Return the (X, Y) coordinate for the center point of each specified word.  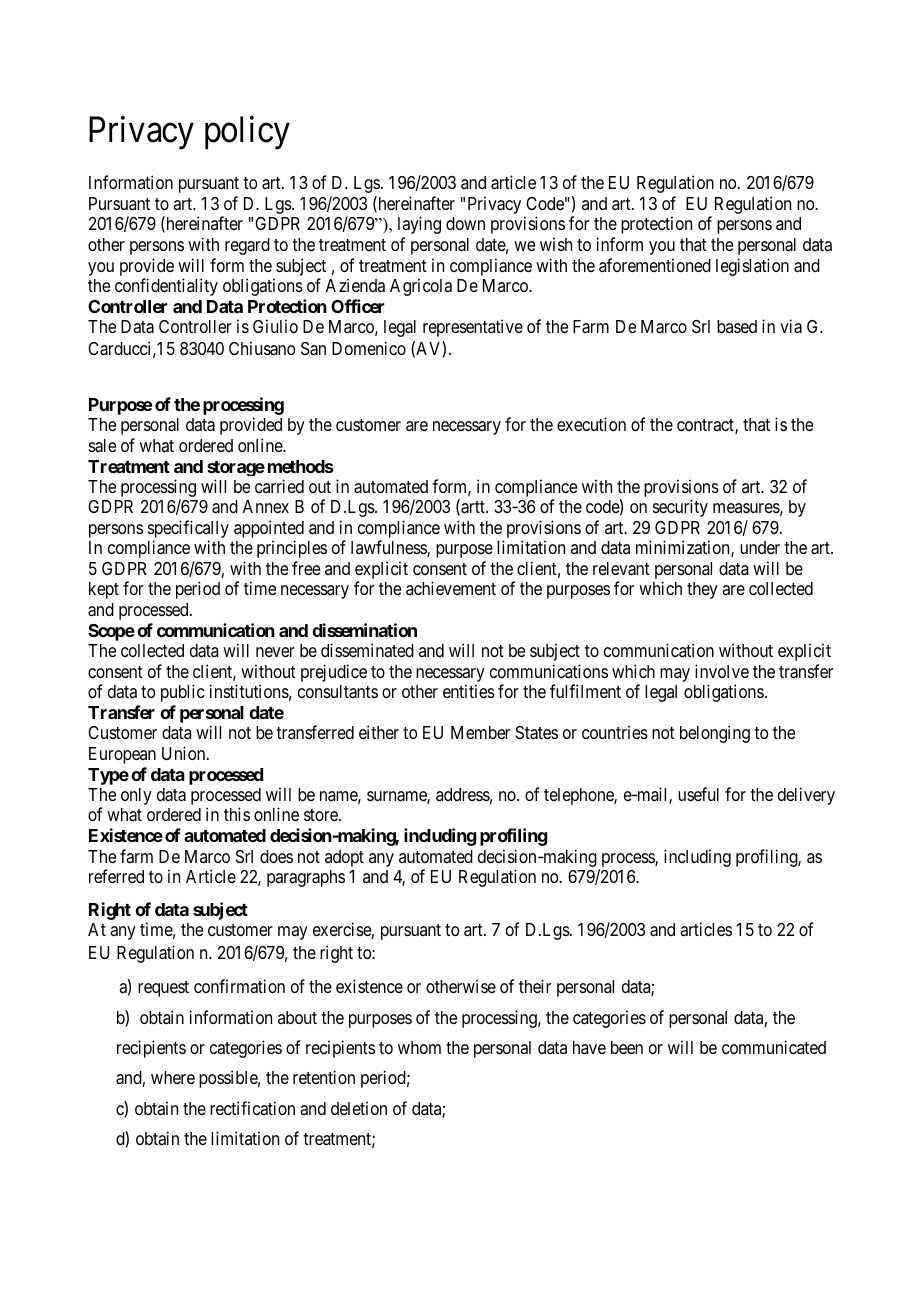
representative (473, 328)
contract (706, 426)
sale (102, 446)
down (465, 223)
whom (419, 1047)
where (173, 1077)
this (237, 814)
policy (247, 133)
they (702, 590)
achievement (451, 588)
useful (698, 794)
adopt (344, 858)
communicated (774, 1047)
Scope (111, 632)
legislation (752, 267)
